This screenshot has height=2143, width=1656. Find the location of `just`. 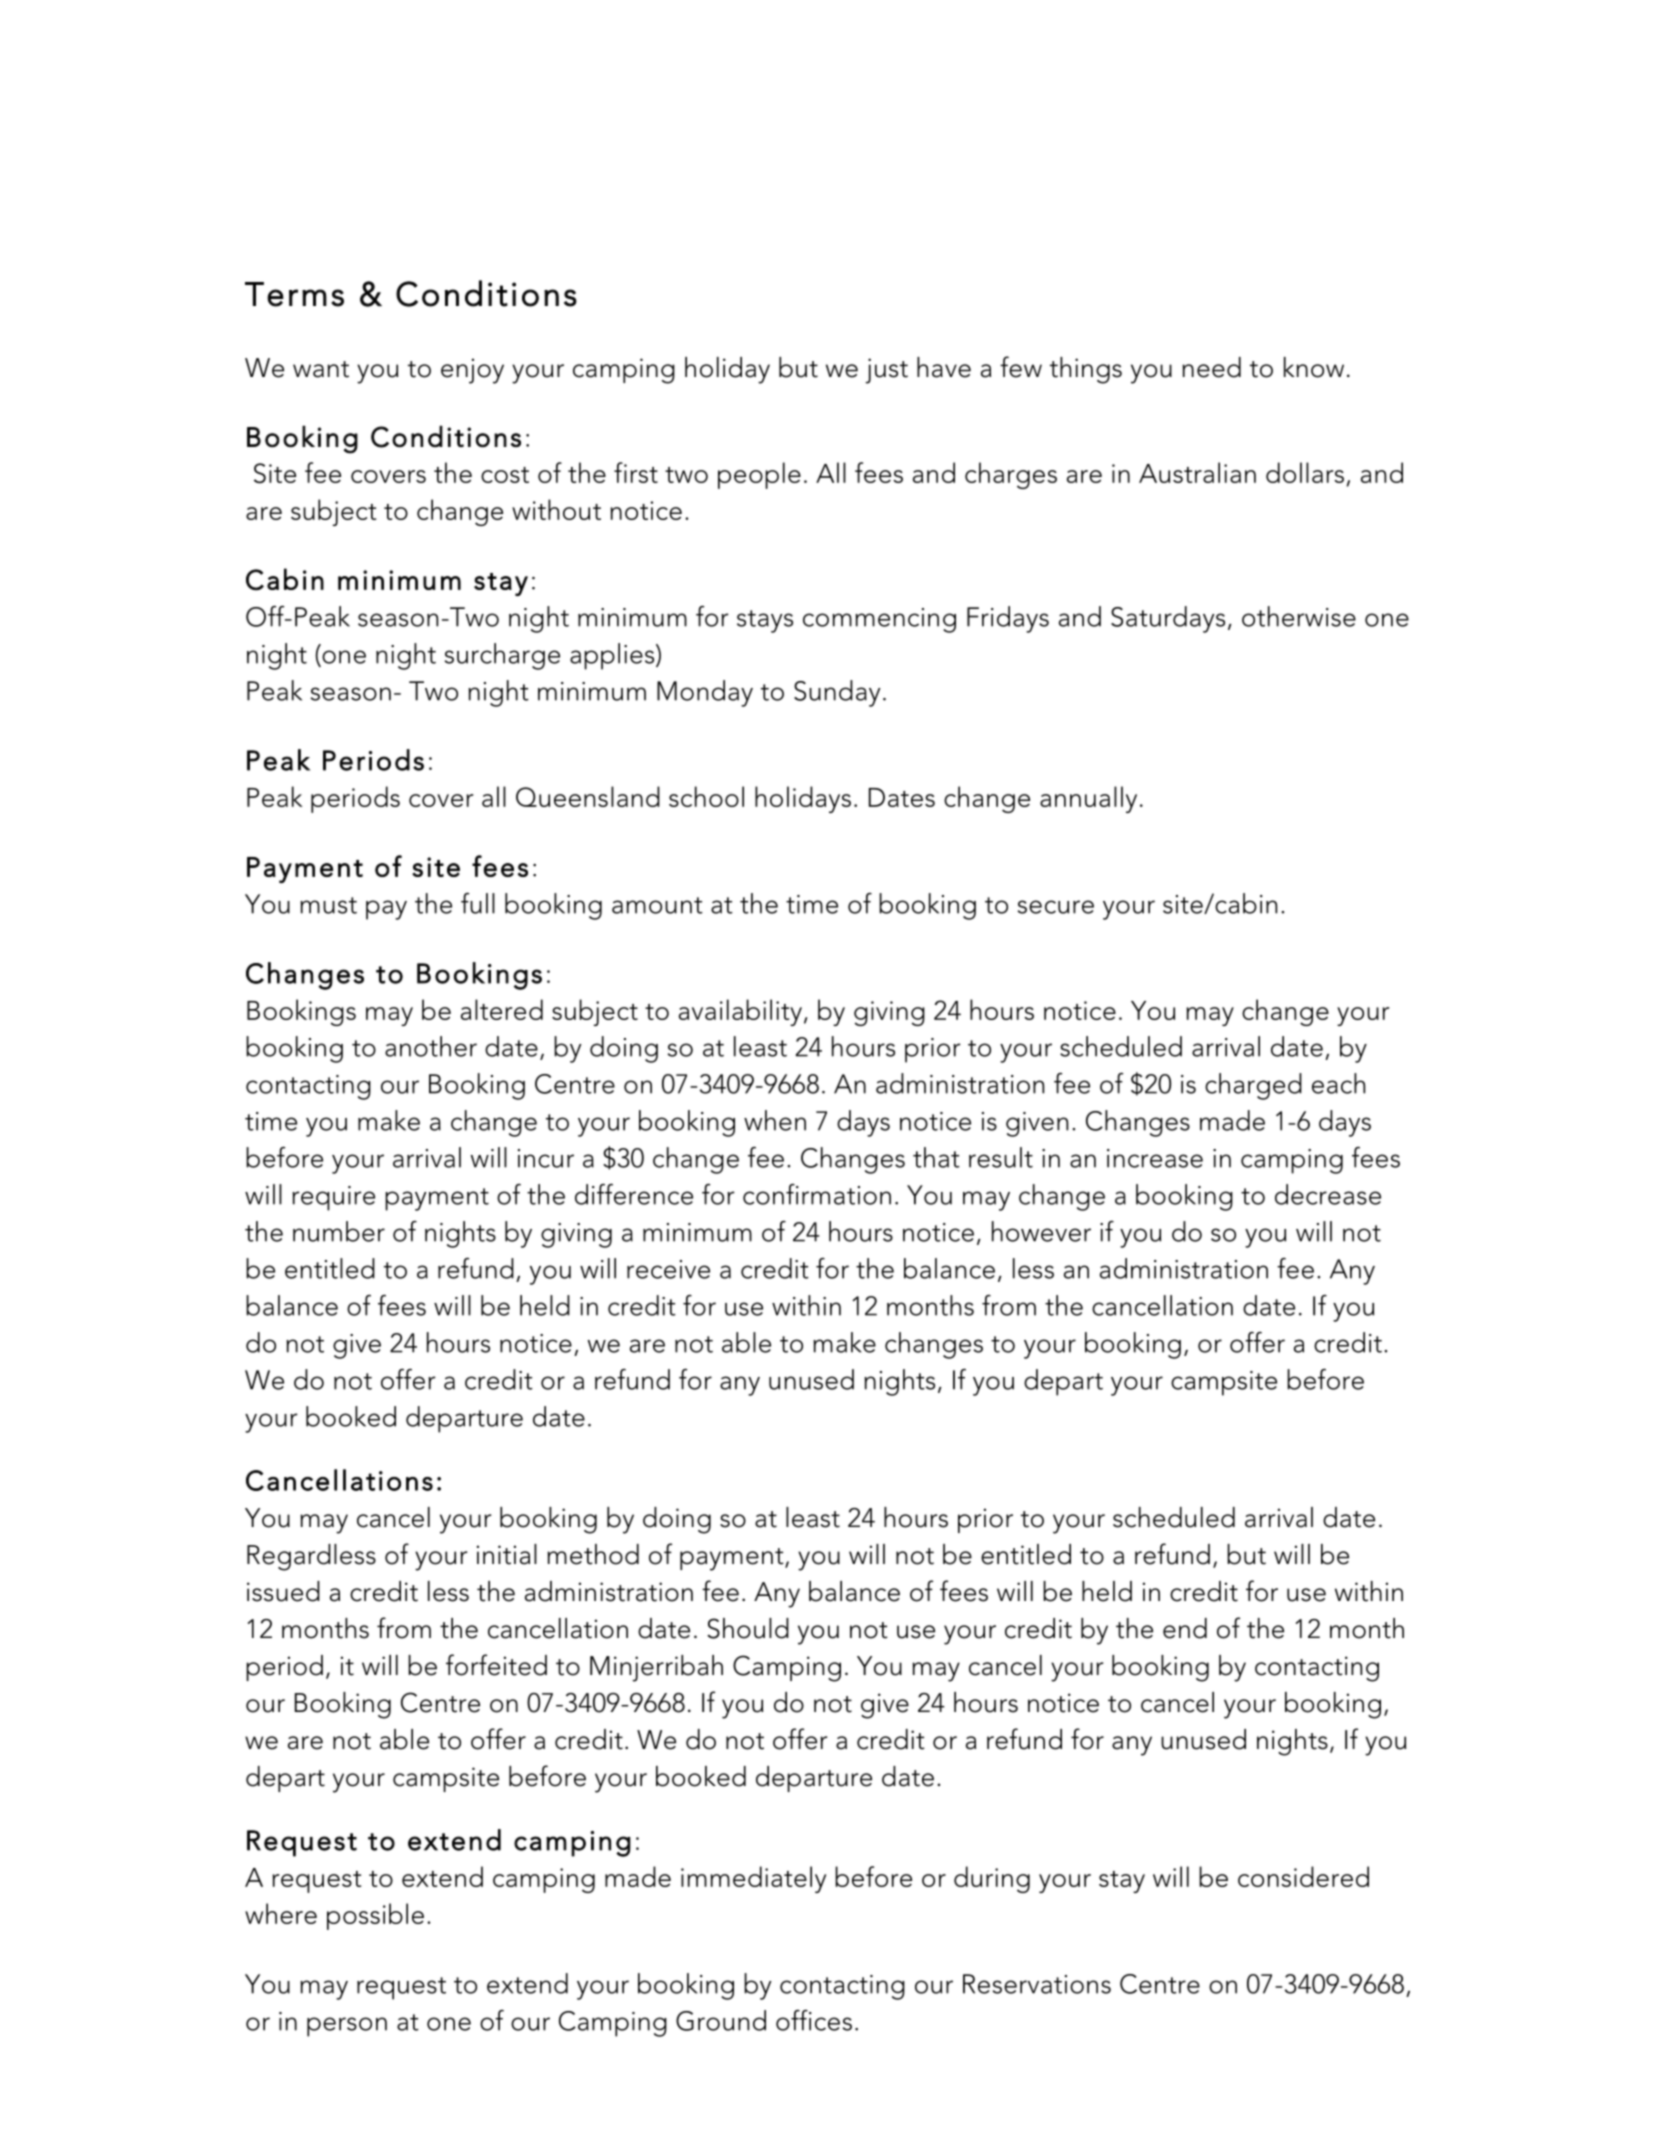

just is located at coordinates (886, 371).
